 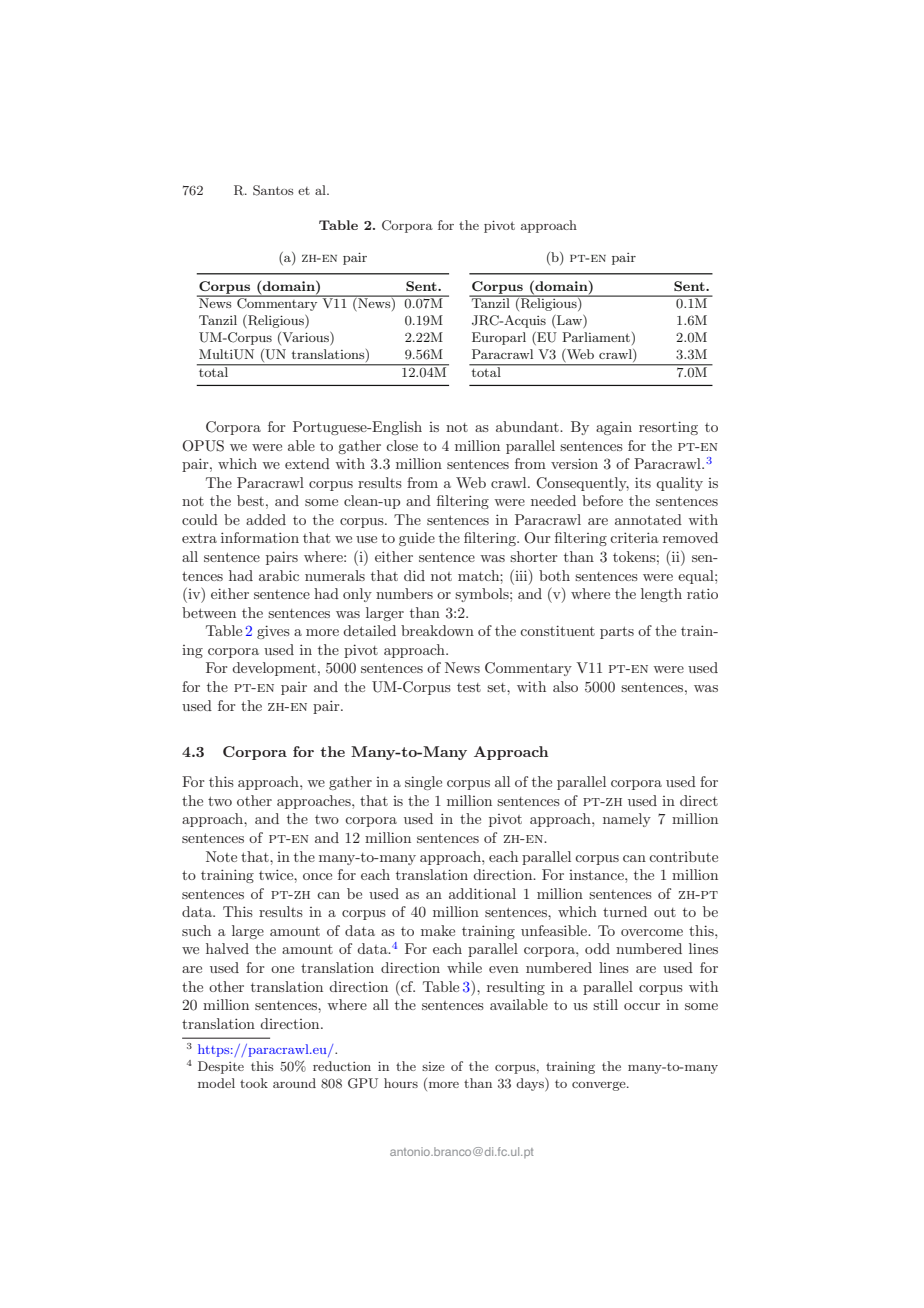 What do you see at coordinates (596, 337) in the screenshot?
I see `Parliament` at bounding box center [596, 337].
